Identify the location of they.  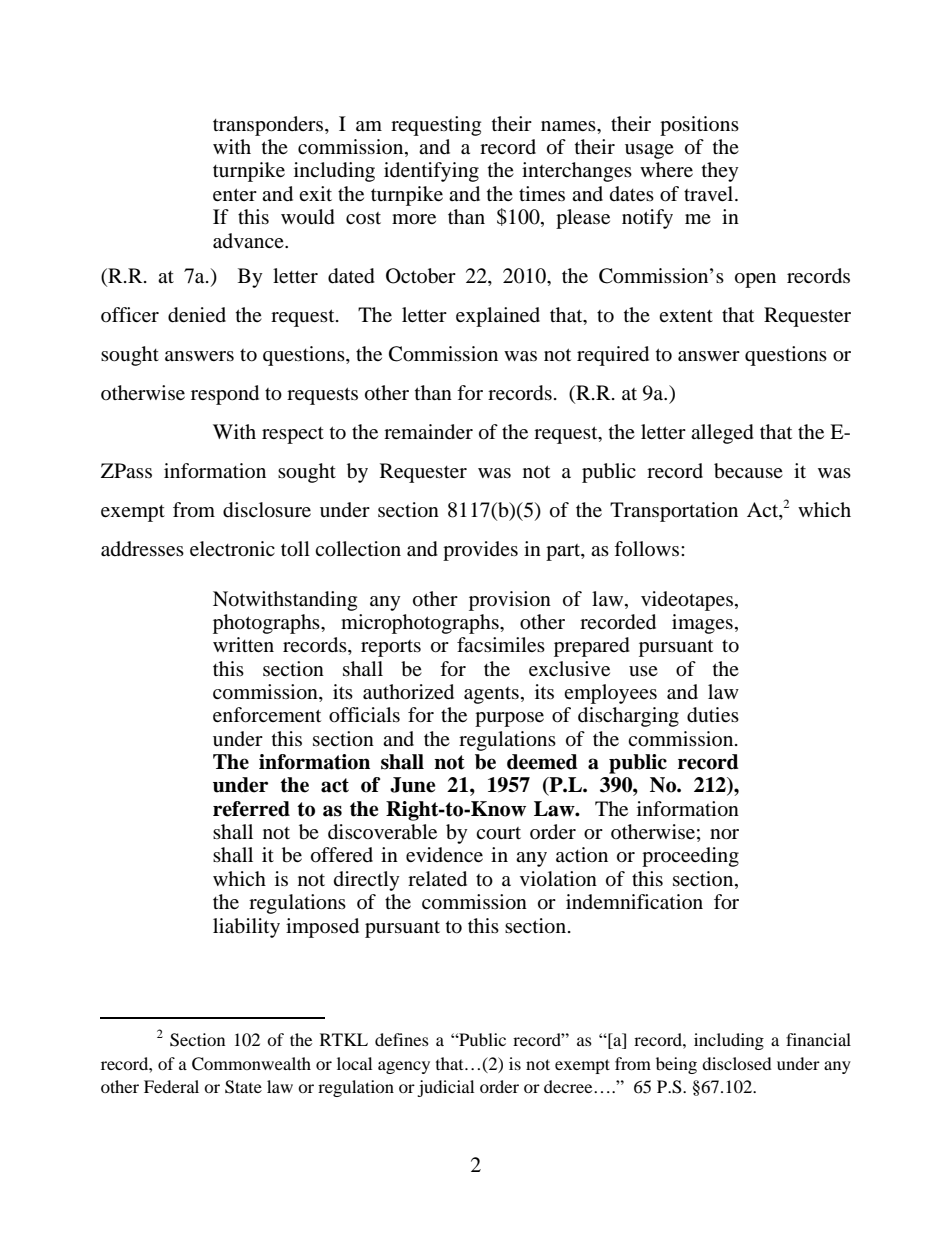
(720, 172).
